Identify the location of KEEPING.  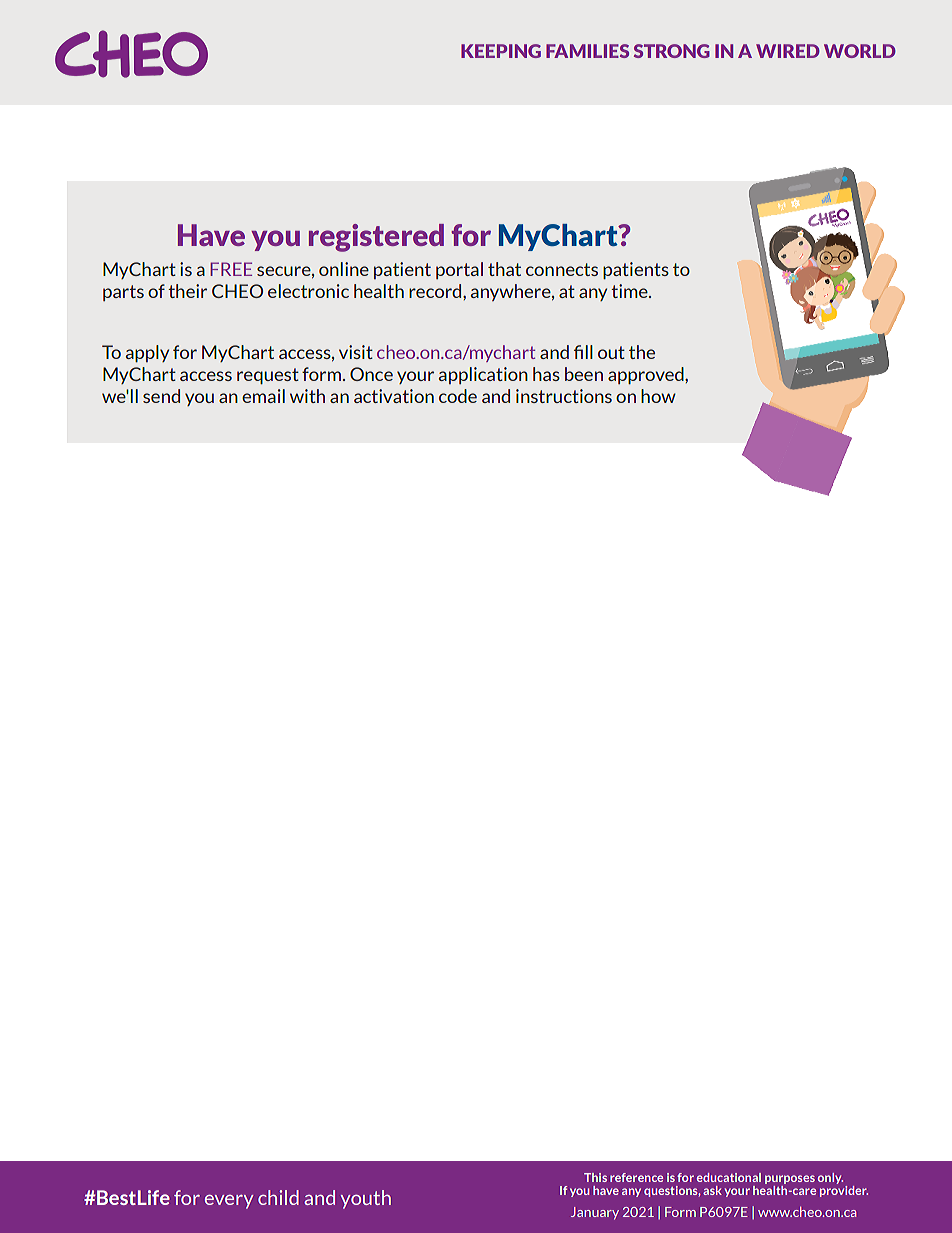
(501, 51).
